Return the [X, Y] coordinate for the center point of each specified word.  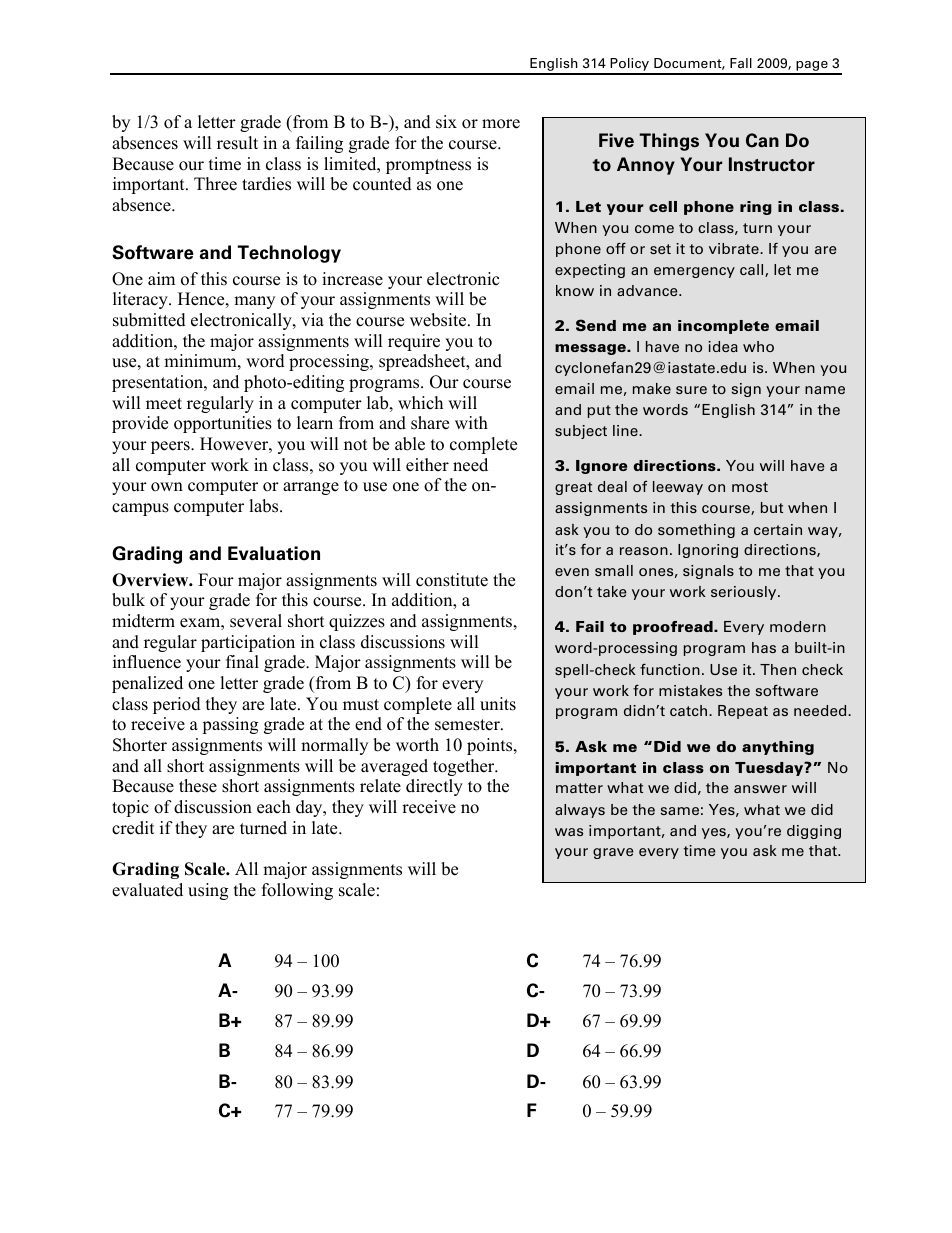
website [439, 320]
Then [778, 669]
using [208, 891]
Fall [741, 63]
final [242, 661]
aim [161, 278]
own [167, 487]
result [237, 143]
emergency [694, 272]
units [498, 704]
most [750, 487]
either [427, 465]
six [446, 122]
